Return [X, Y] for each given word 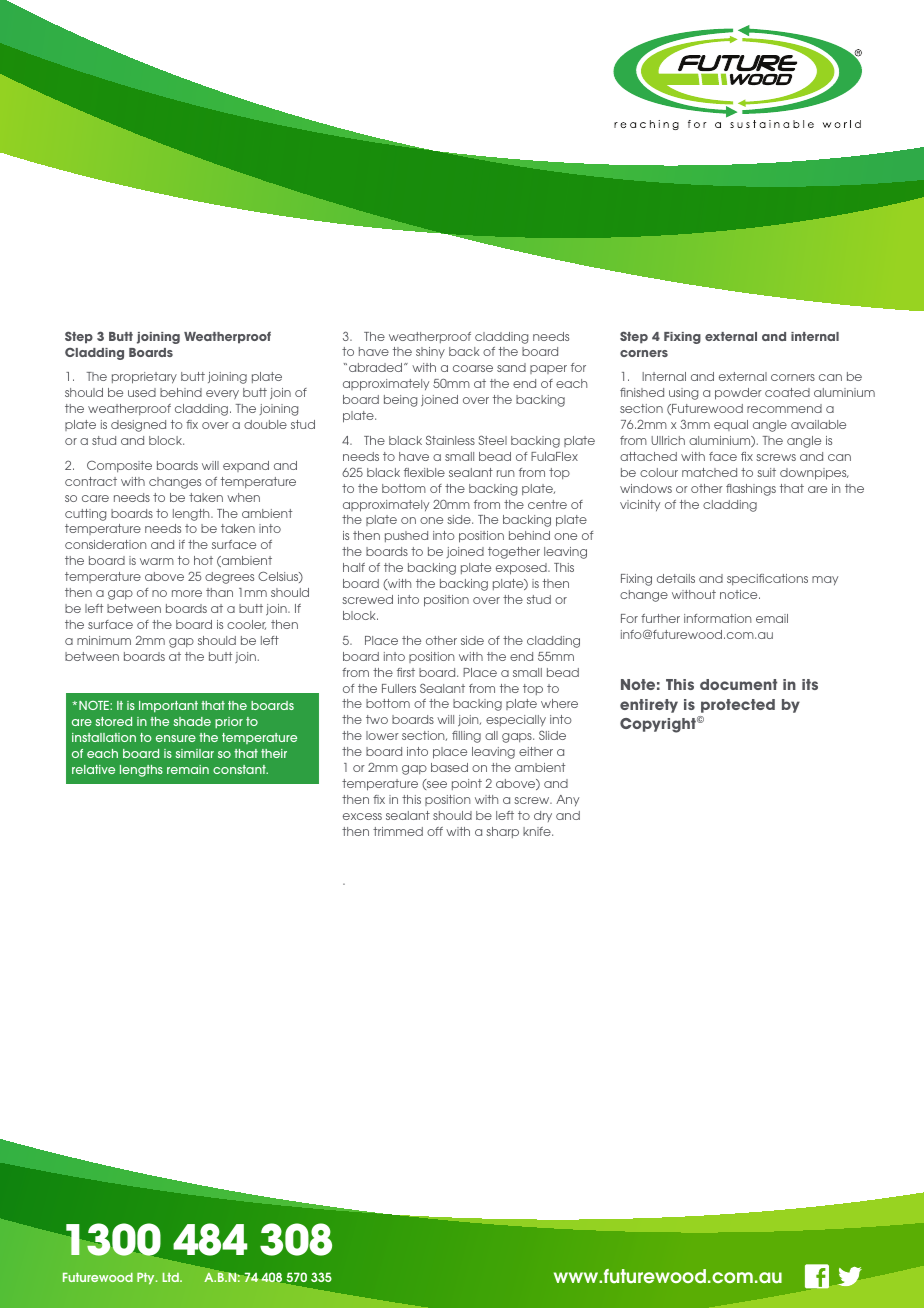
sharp [502, 832]
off [435, 831]
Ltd [172, 1277]
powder [738, 394]
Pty [147, 1278]
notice [740, 594]
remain [188, 769]
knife [538, 831]
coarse [473, 368]
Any [567, 800]
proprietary [144, 378]
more [187, 593]
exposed [522, 569]
